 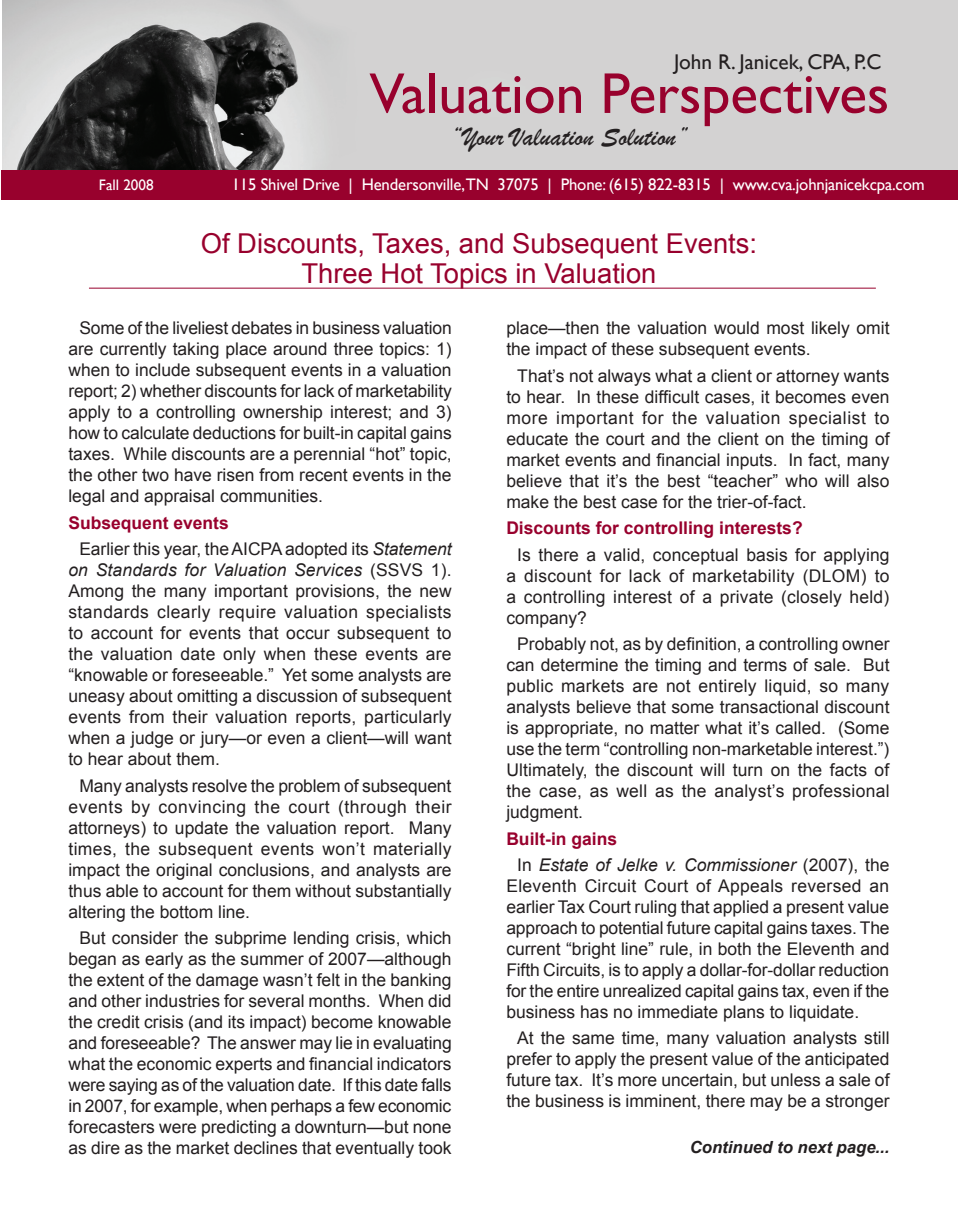 What do you see at coordinates (481, 139) in the page?
I see `Your` at bounding box center [481, 139].
